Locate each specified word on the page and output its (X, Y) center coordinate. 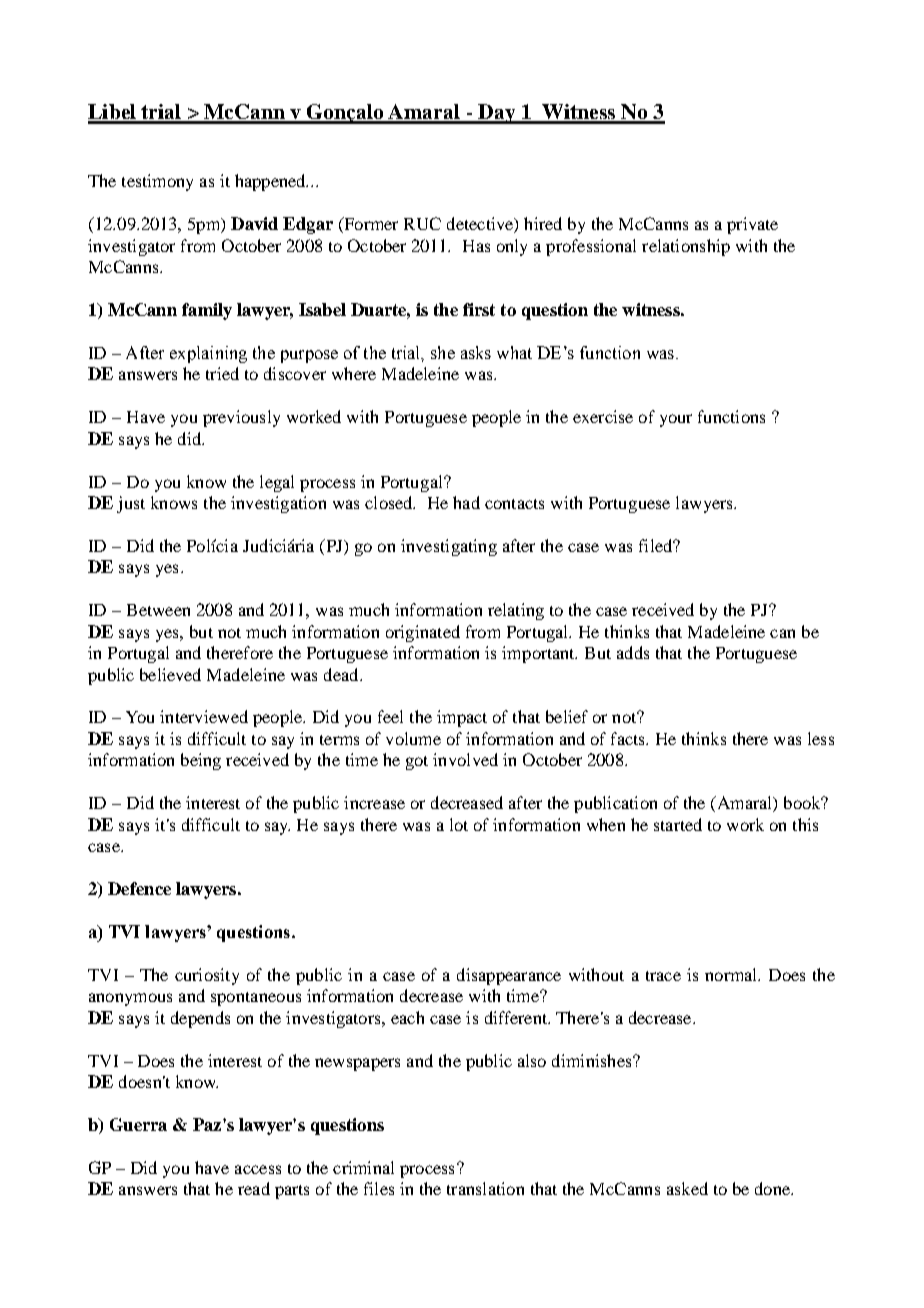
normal (732, 974)
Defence (139, 888)
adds (633, 652)
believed (170, 674)
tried (222, 373)
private (752, 225)
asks (476, 352)
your (676, 420)
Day (497, 114)
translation (485, 1188)
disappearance (509, 976)
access (258, 1169)
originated (423, 633)
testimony (157, 182)
